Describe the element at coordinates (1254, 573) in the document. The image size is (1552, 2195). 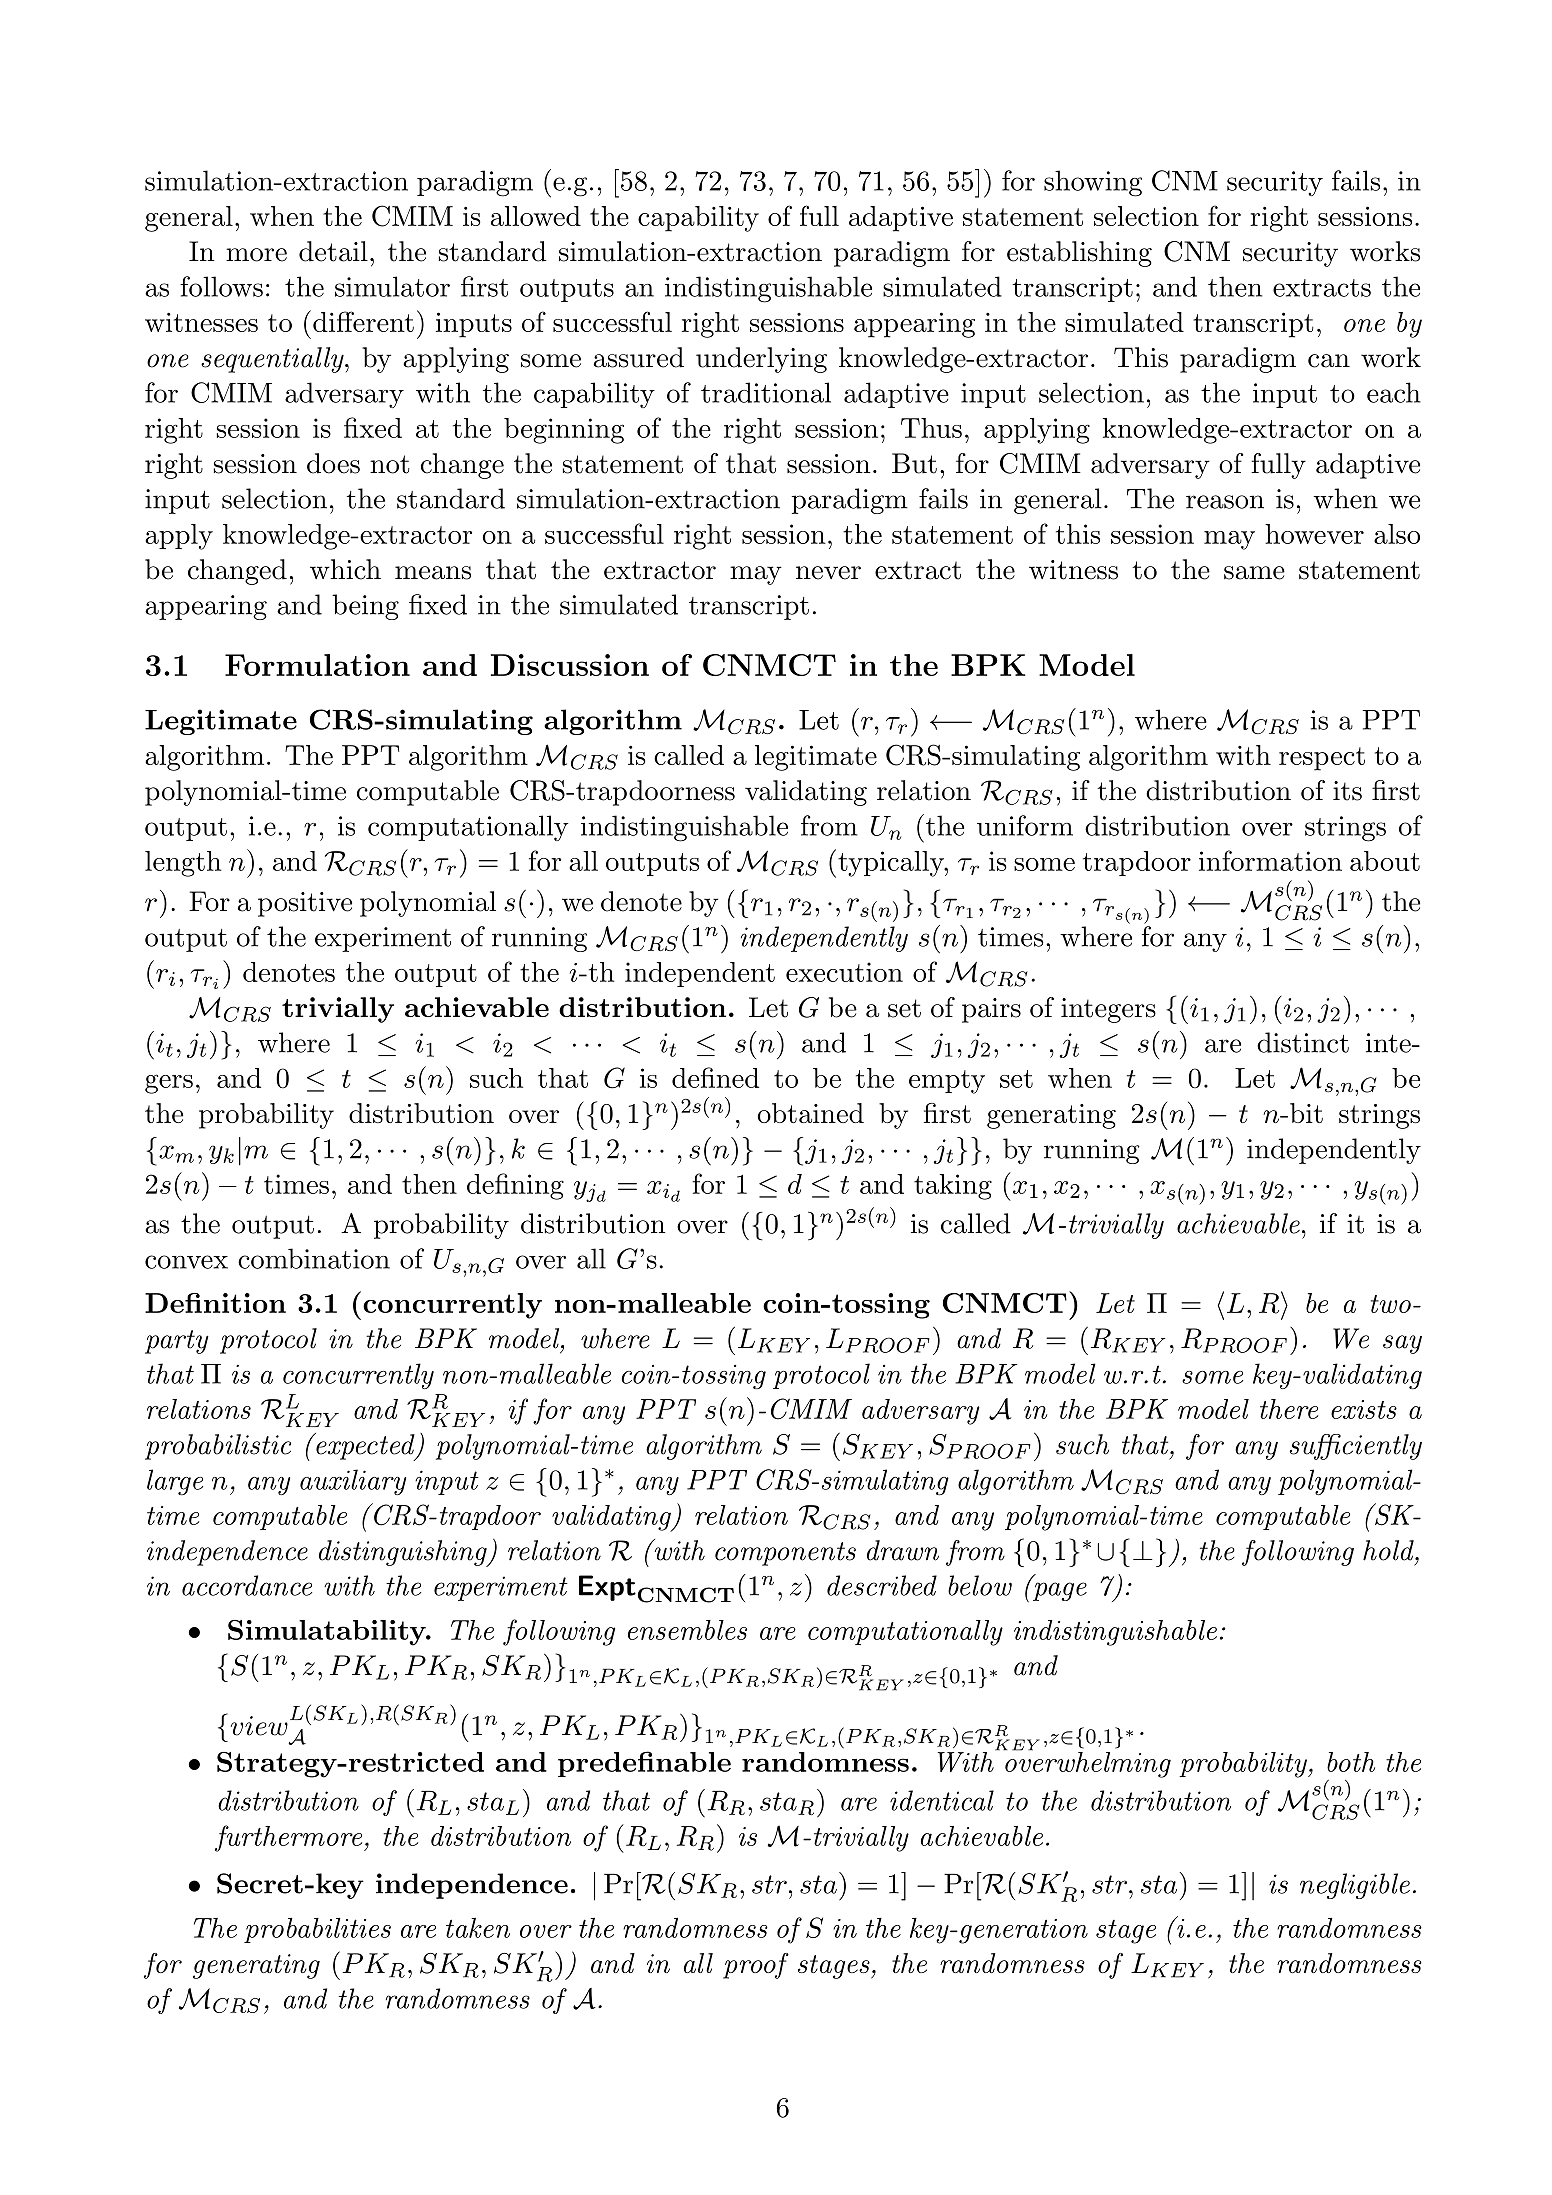
I see `same` at that location.
